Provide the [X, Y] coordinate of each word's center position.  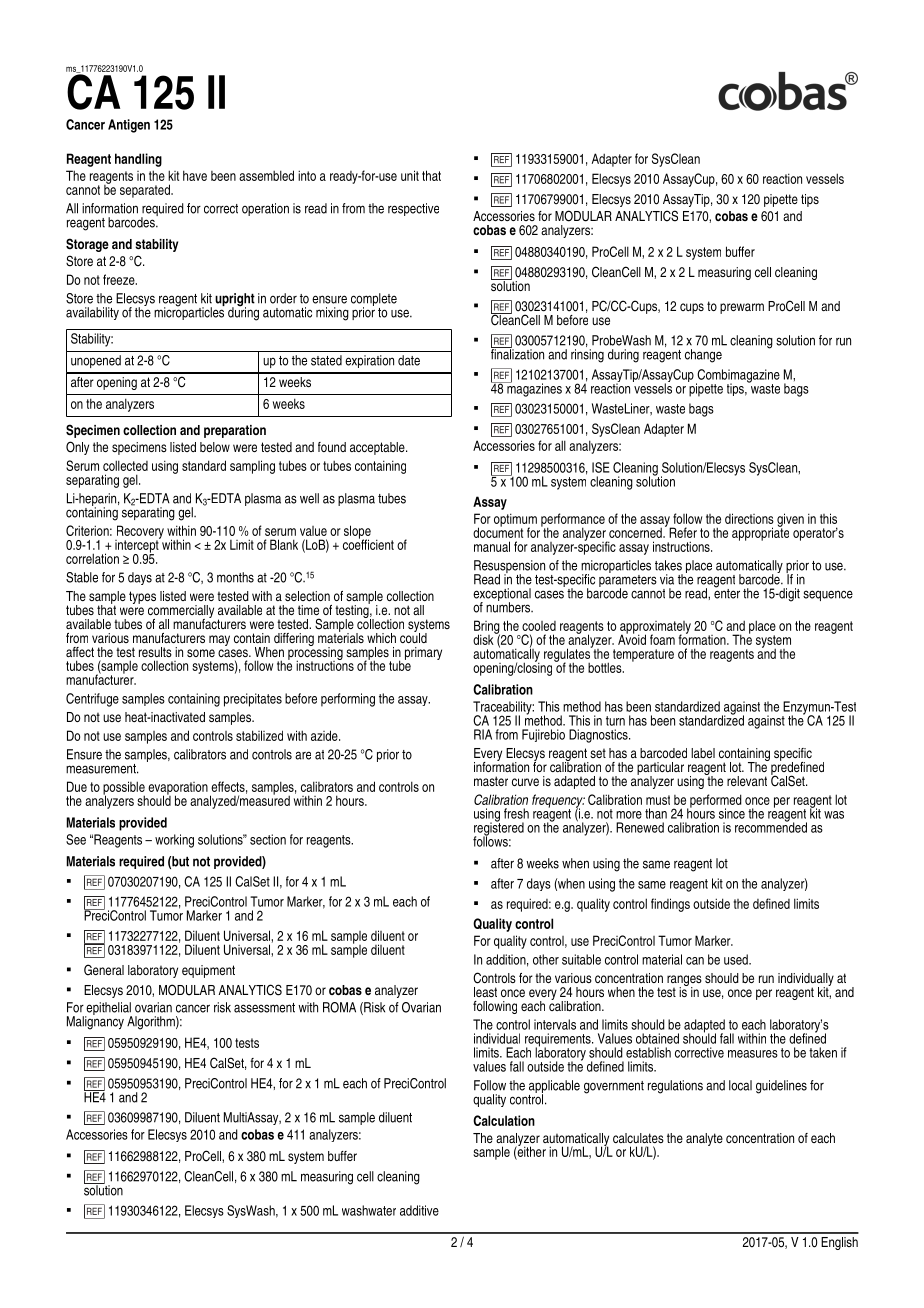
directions [749, 518]
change [703, 356]
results [155, 652]
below [215, 447]
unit [410, 175]
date [409, 360]
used [737, 959]
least [485, 992]
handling [138, 160]
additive [419, 1210]
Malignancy [95, 1021]
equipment [208, 971]
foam [662, 639]
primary [423, 653]
